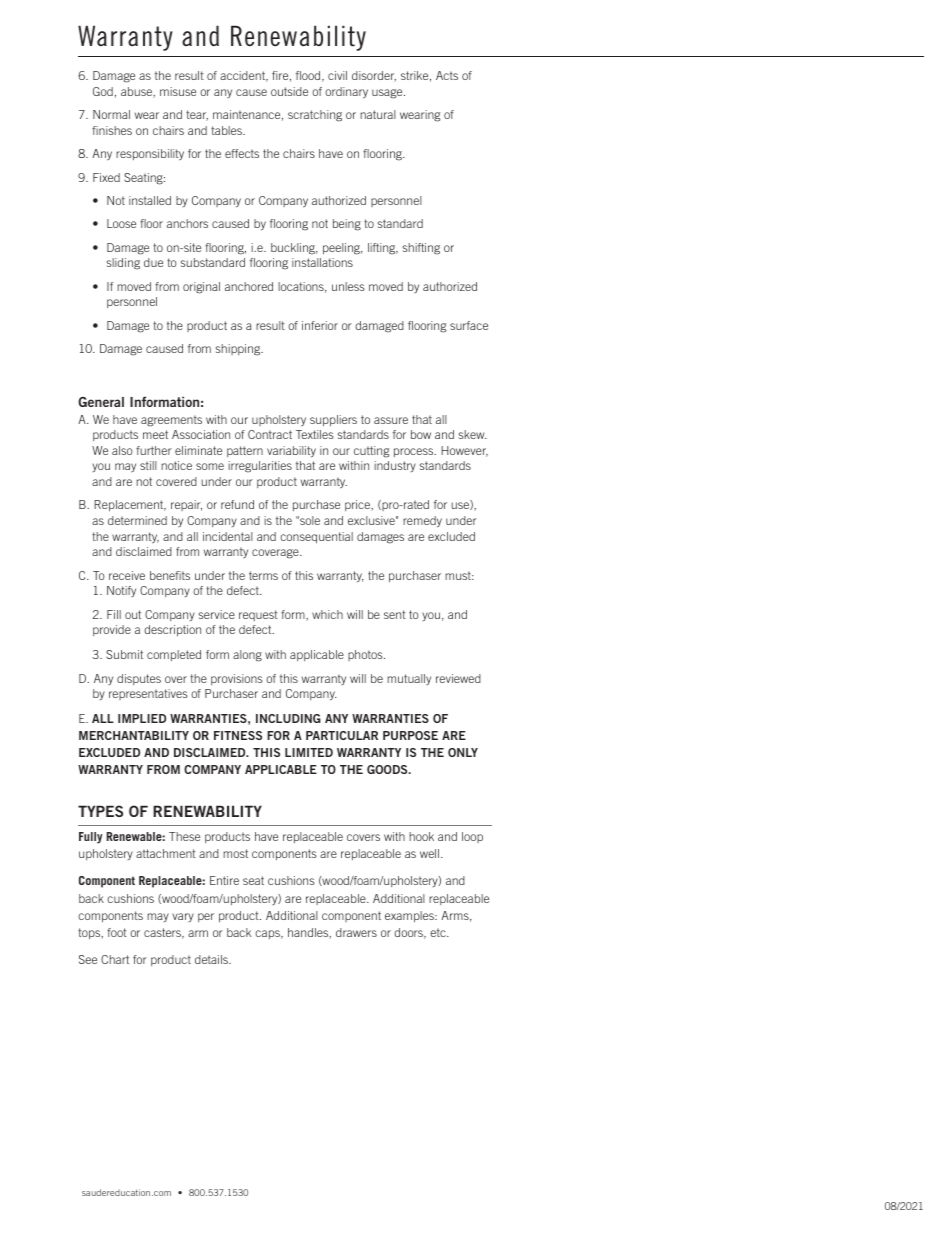  I want to click on determined, so click(137, 520).
